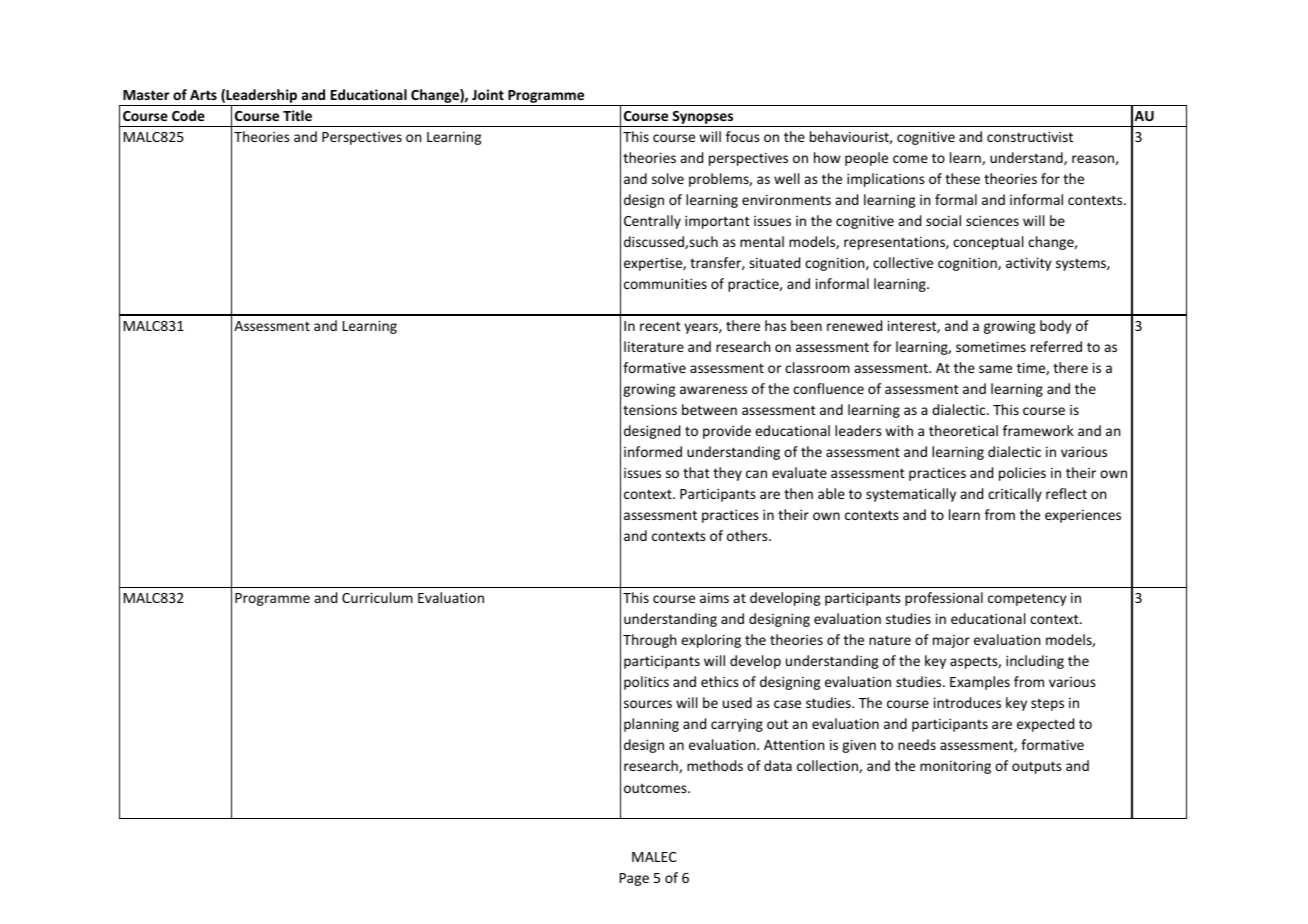  What do you see at coordinates (944, 599) in the screenshot?
I see `professional` at bounding box center [944, 599].
